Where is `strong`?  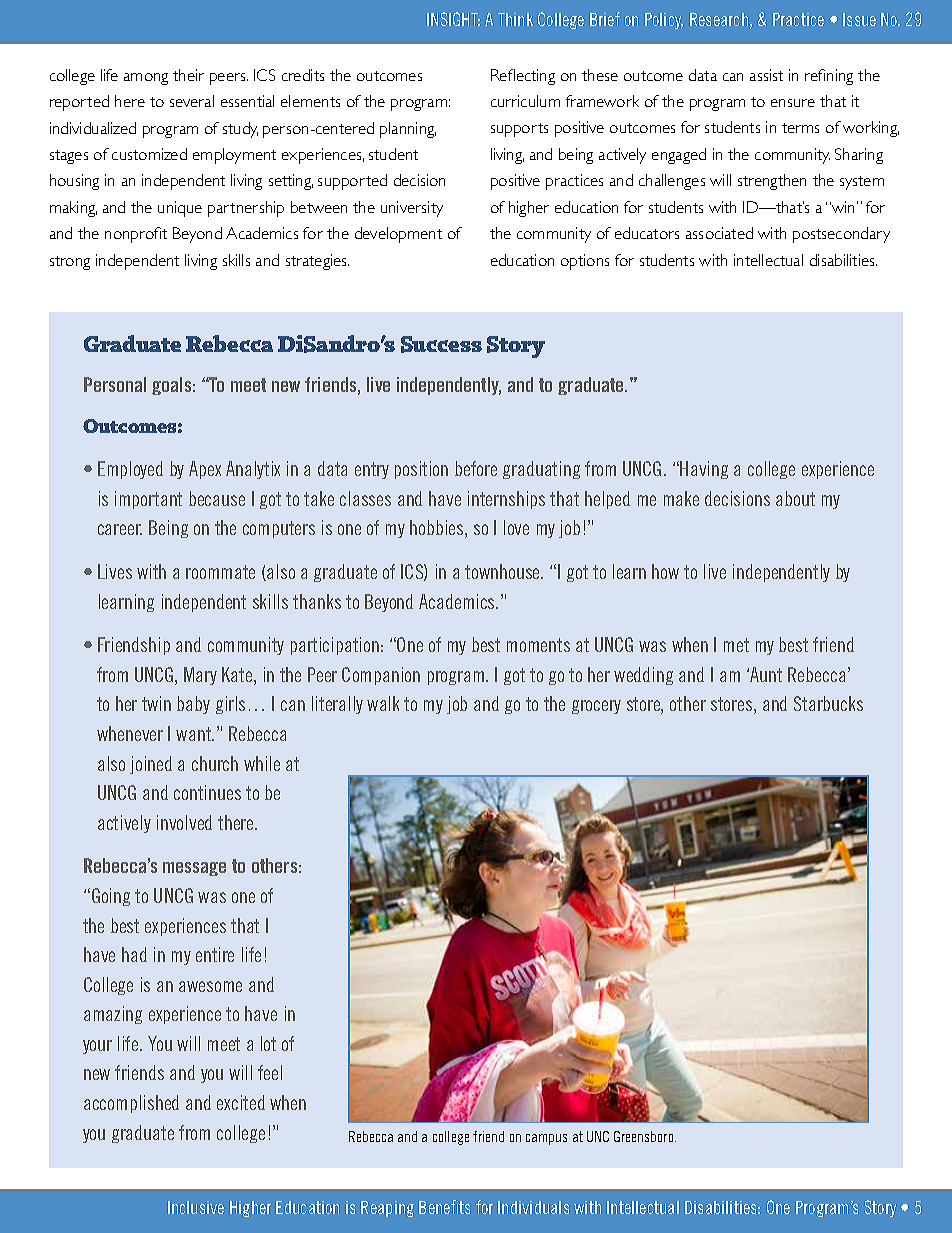 strong is located at coordinates (70, 263).
